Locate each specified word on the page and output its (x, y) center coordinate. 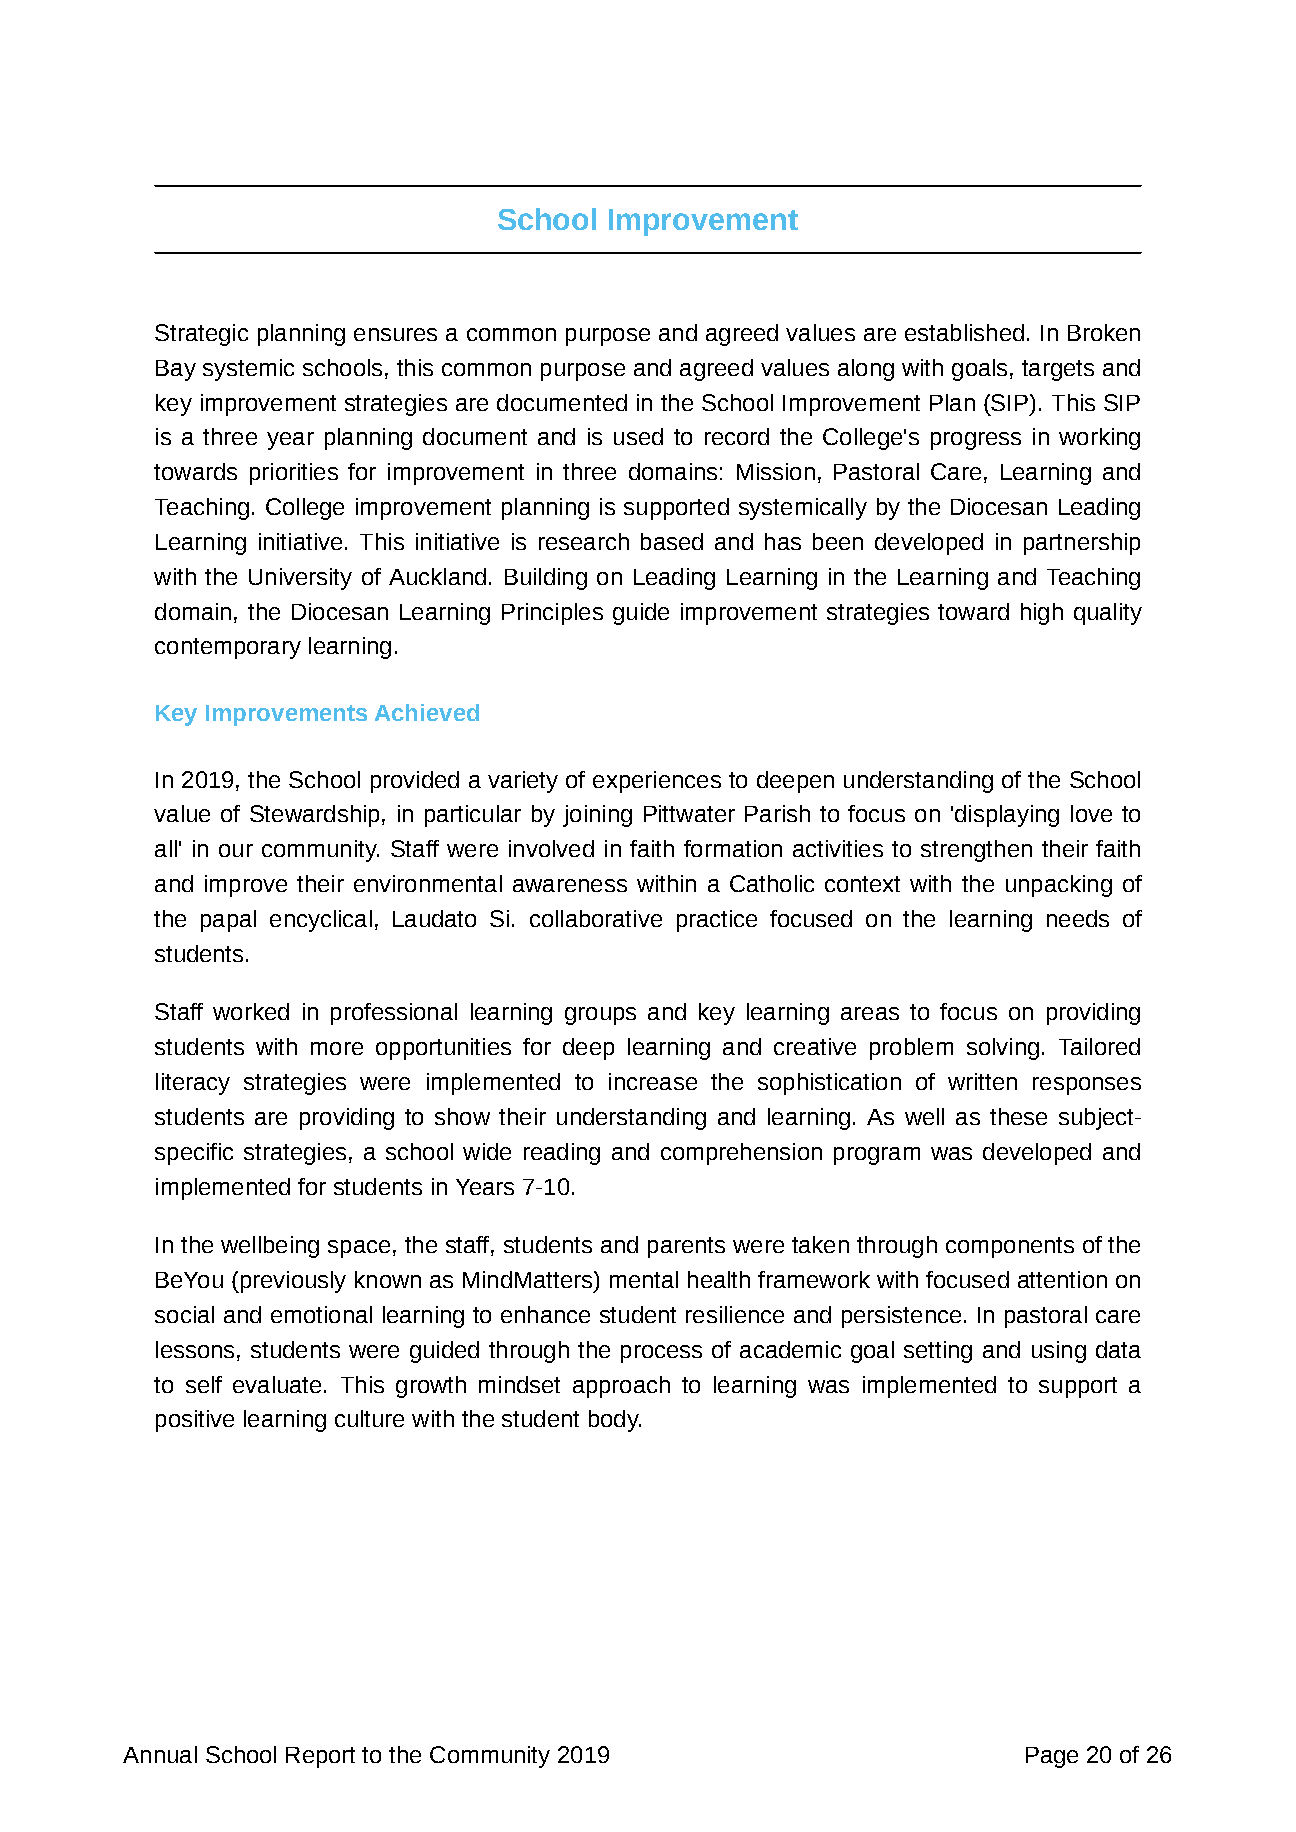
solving (1003, 1049)
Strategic (201, 335)
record (737, 436)
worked (251, 1011)
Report (320, 1757)
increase (653, 1081)
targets (1058, 370)
